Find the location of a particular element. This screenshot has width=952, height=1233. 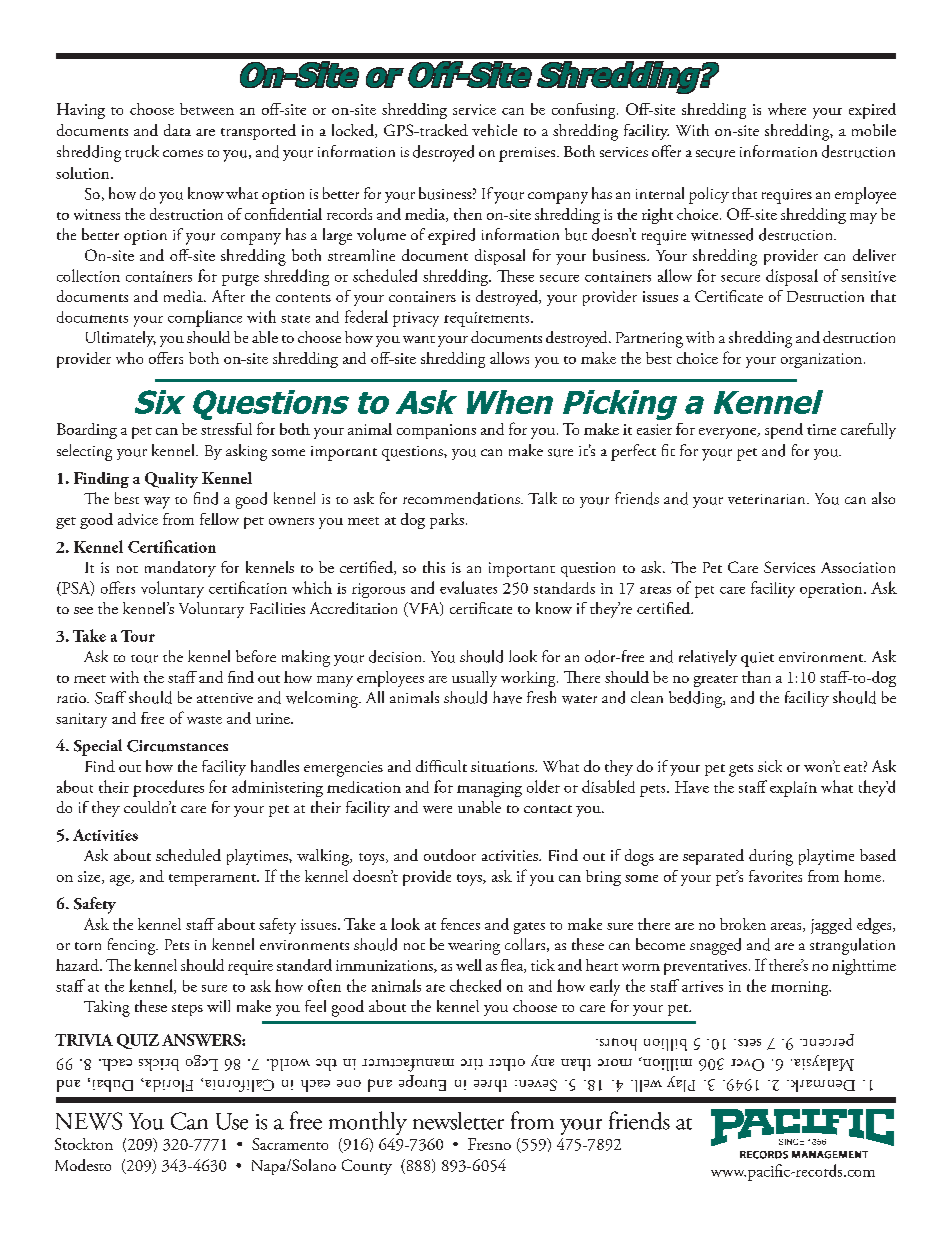

sick is located at coordinates (770, 766).
